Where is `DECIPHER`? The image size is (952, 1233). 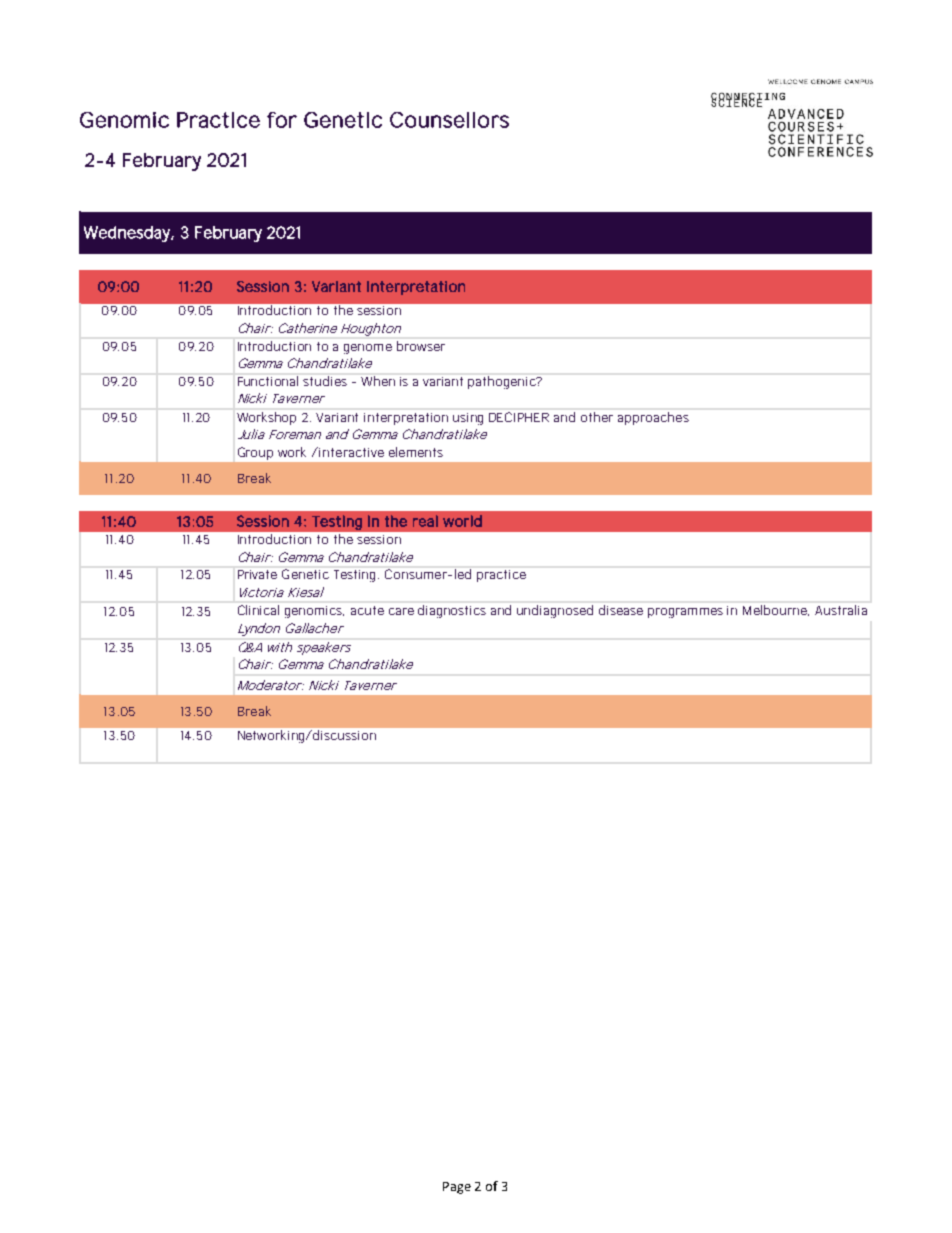 DECIPHER is located at coordinates (519, 417).
